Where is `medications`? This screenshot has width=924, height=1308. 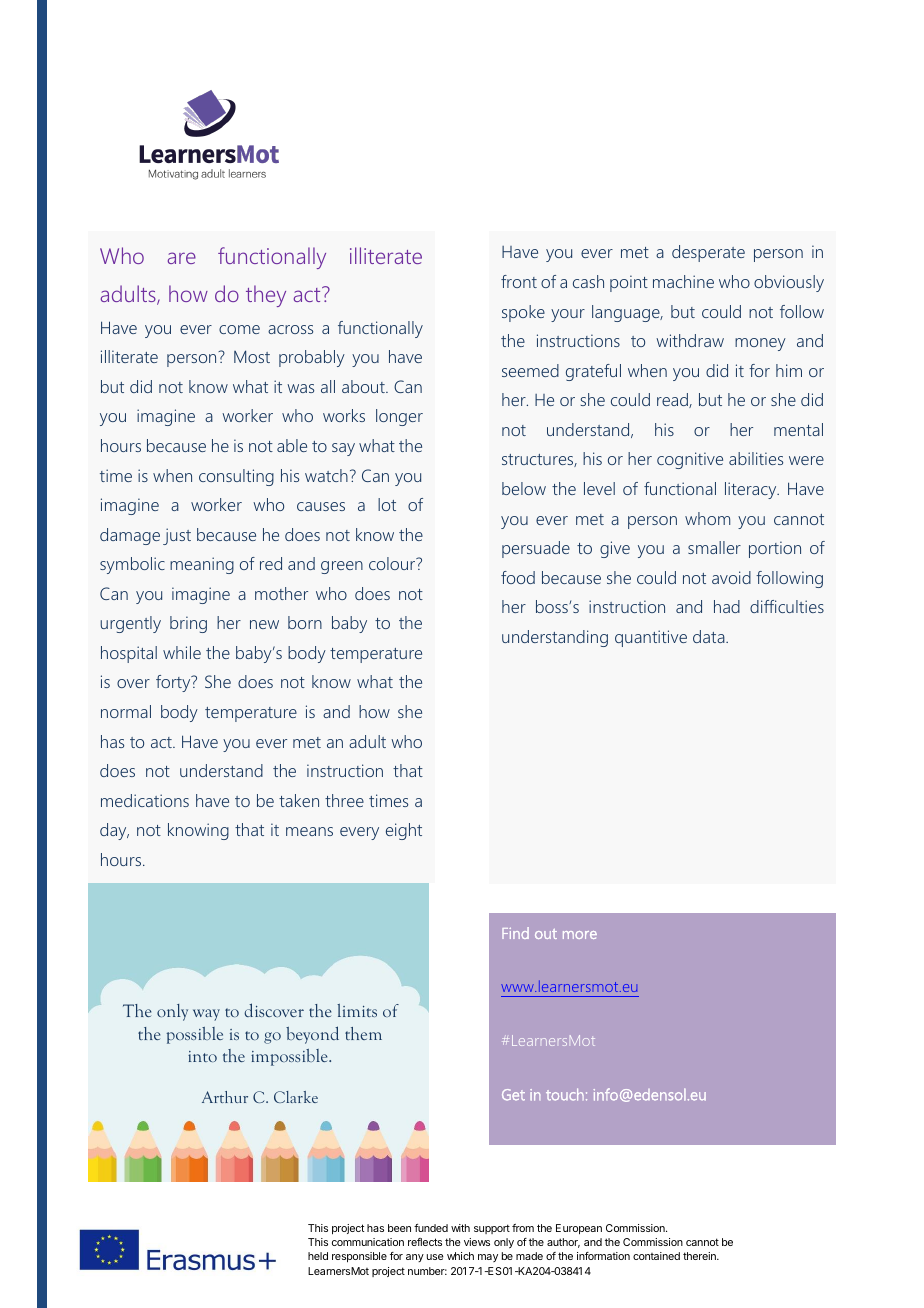
medications is located at coordinates (145, 800).
